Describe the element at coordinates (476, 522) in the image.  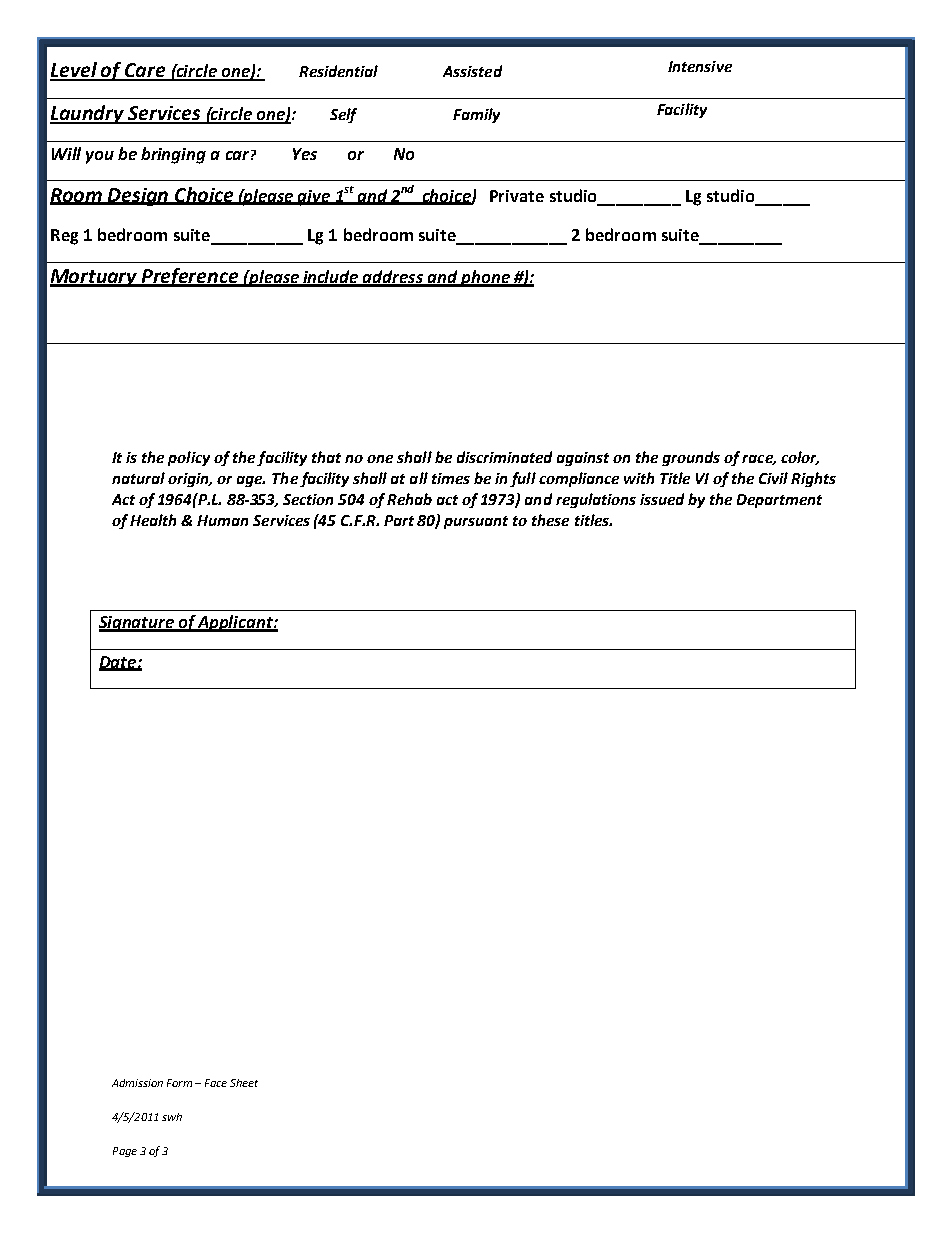
I see `pursuant` at that location.
